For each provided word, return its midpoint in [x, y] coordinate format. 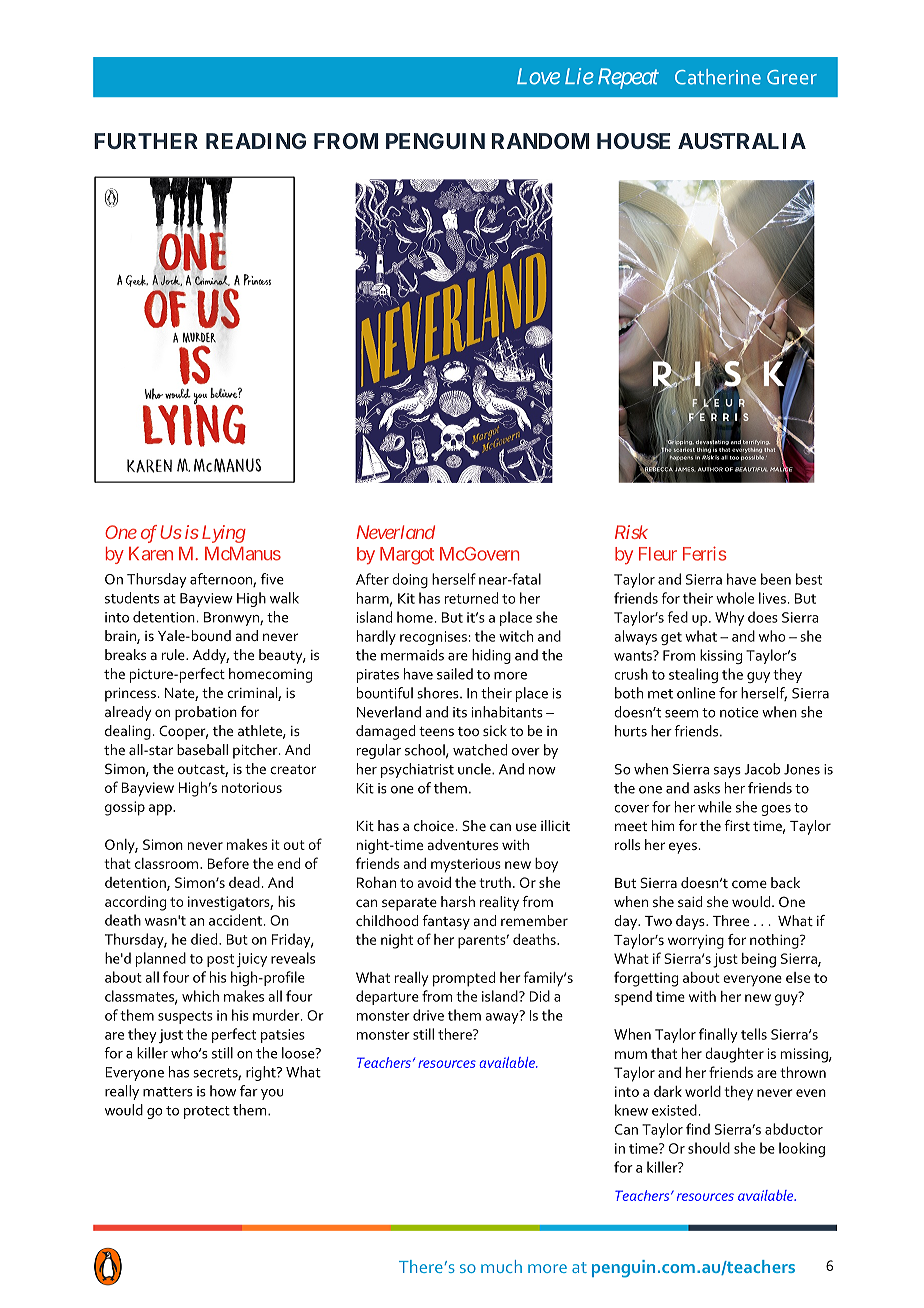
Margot [407, 556]
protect [207, 1112]
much [501, 1266]
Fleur [658, 554]
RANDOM [540, 141]
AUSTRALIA [742, 141]
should [709, 1148]
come [749, 884]
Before [228, 863]
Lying [224, 534]
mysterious [466, 865]
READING [256, 141]
